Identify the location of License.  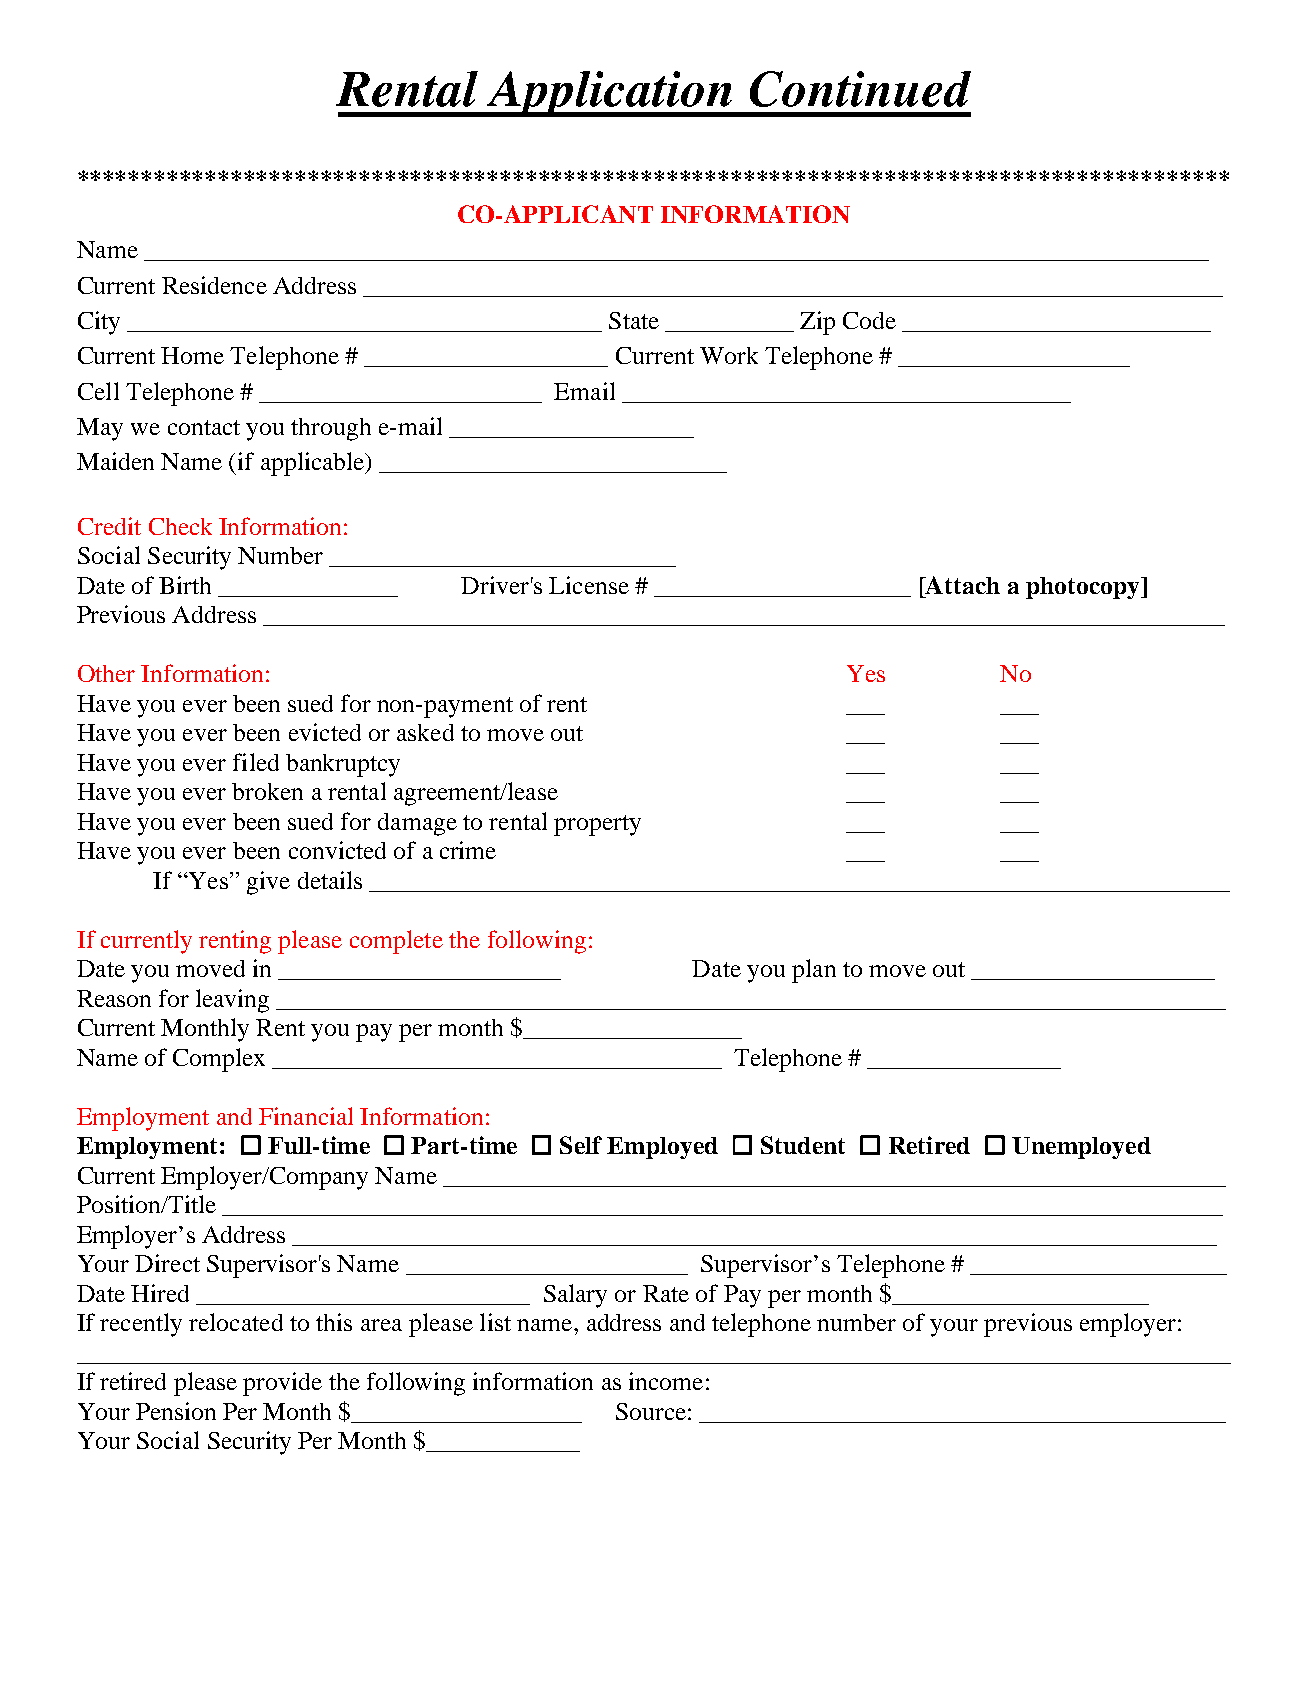
(589, 585).
